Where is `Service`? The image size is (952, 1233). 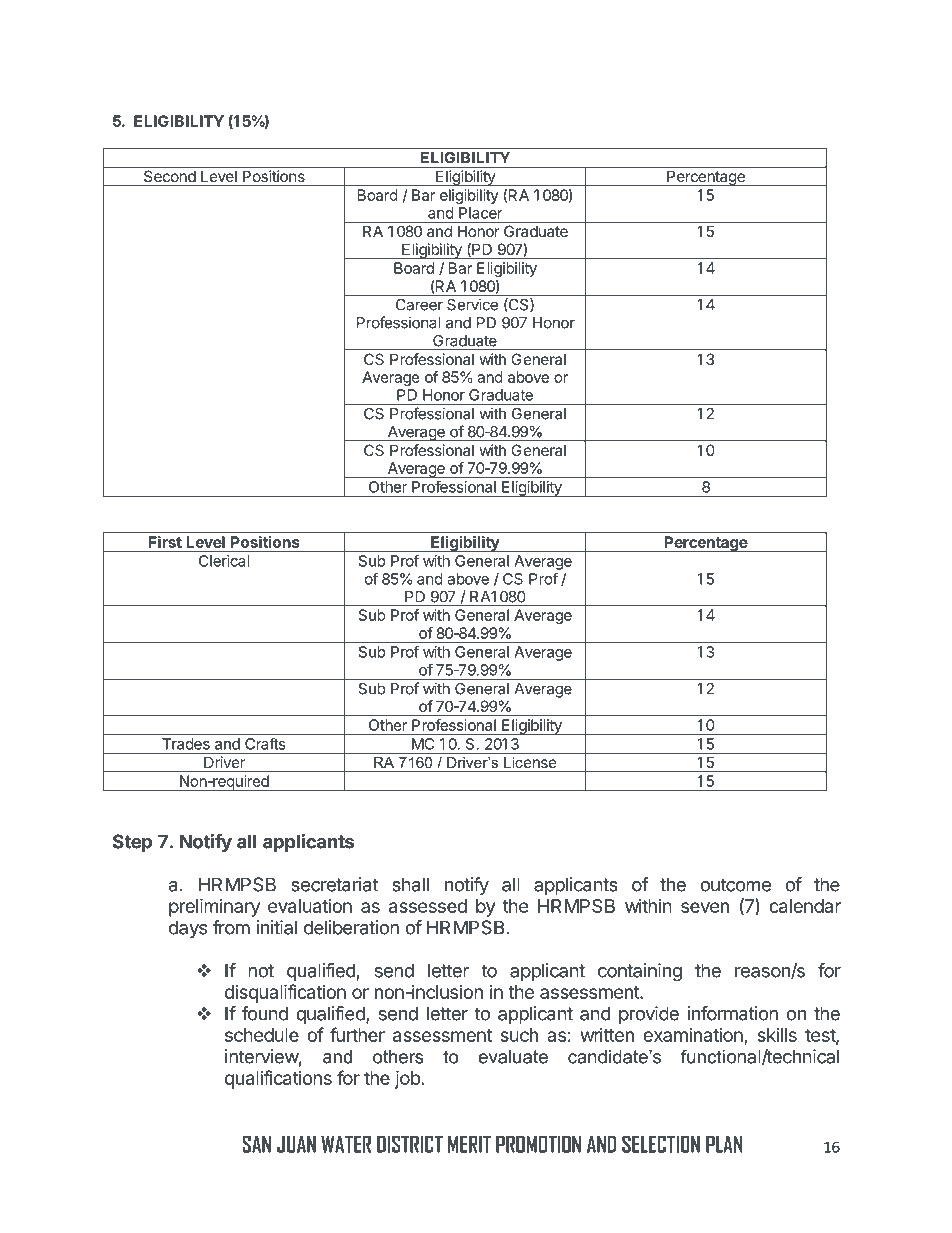 Service is located at coordinates (472, 304).
